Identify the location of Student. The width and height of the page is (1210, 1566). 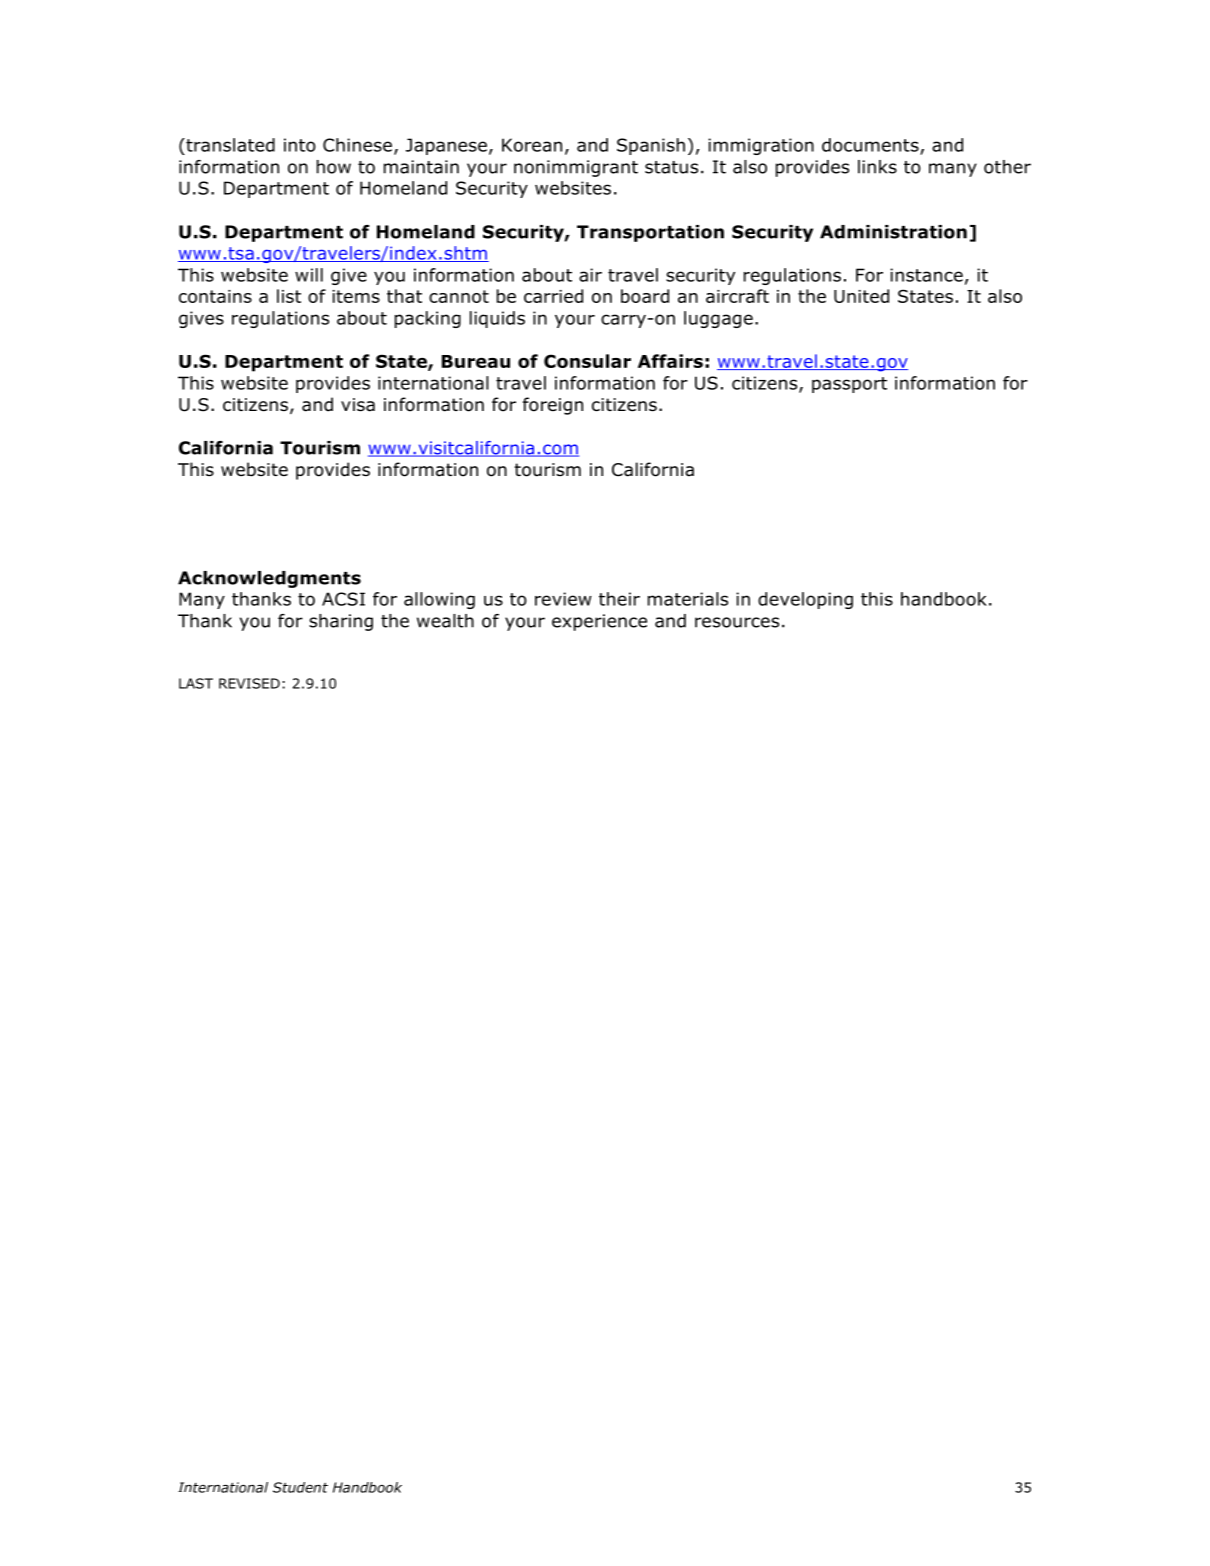
(300, 1487).
